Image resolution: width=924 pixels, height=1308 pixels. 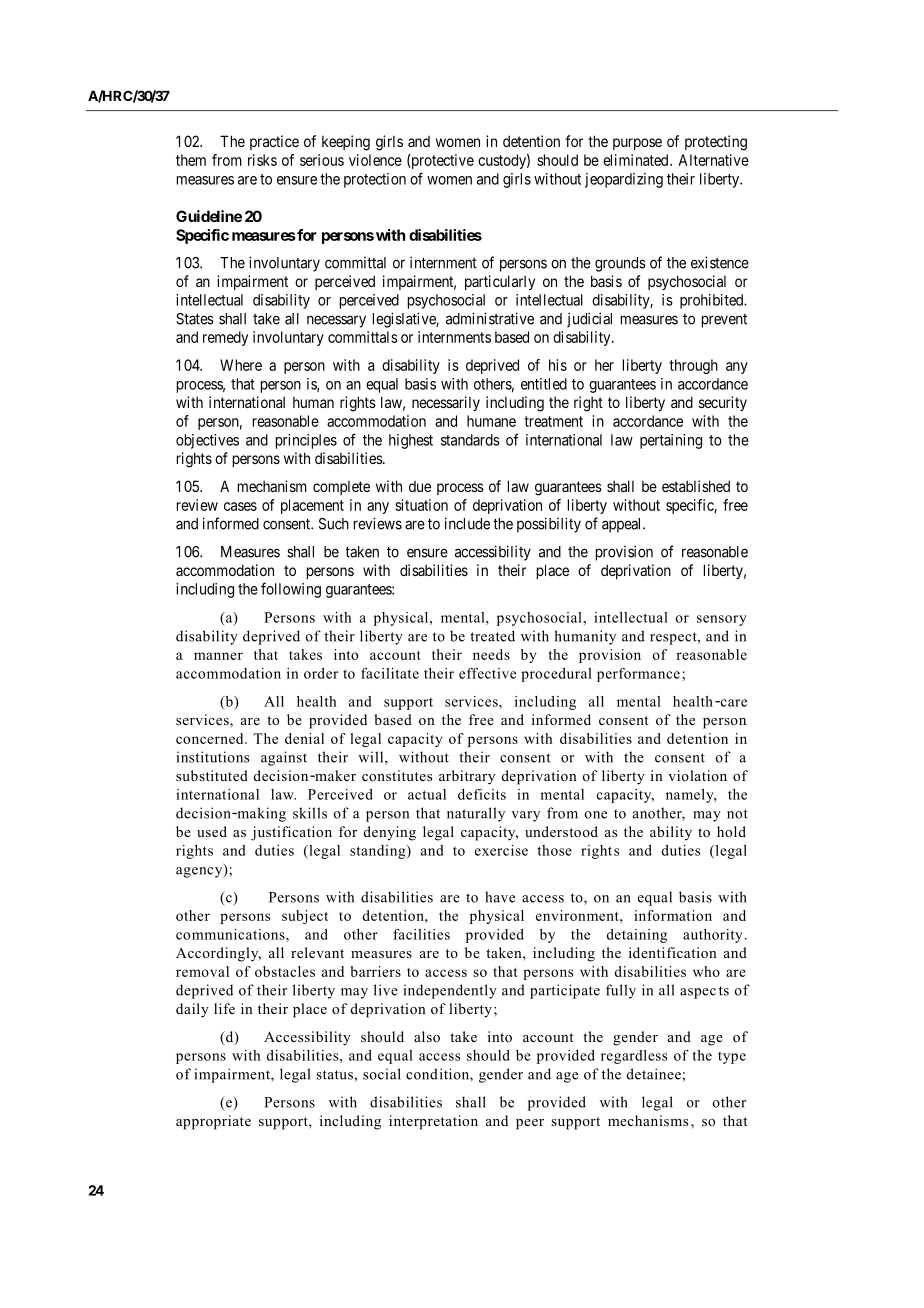 I want to click on cases, so click(x=240, y=506).
